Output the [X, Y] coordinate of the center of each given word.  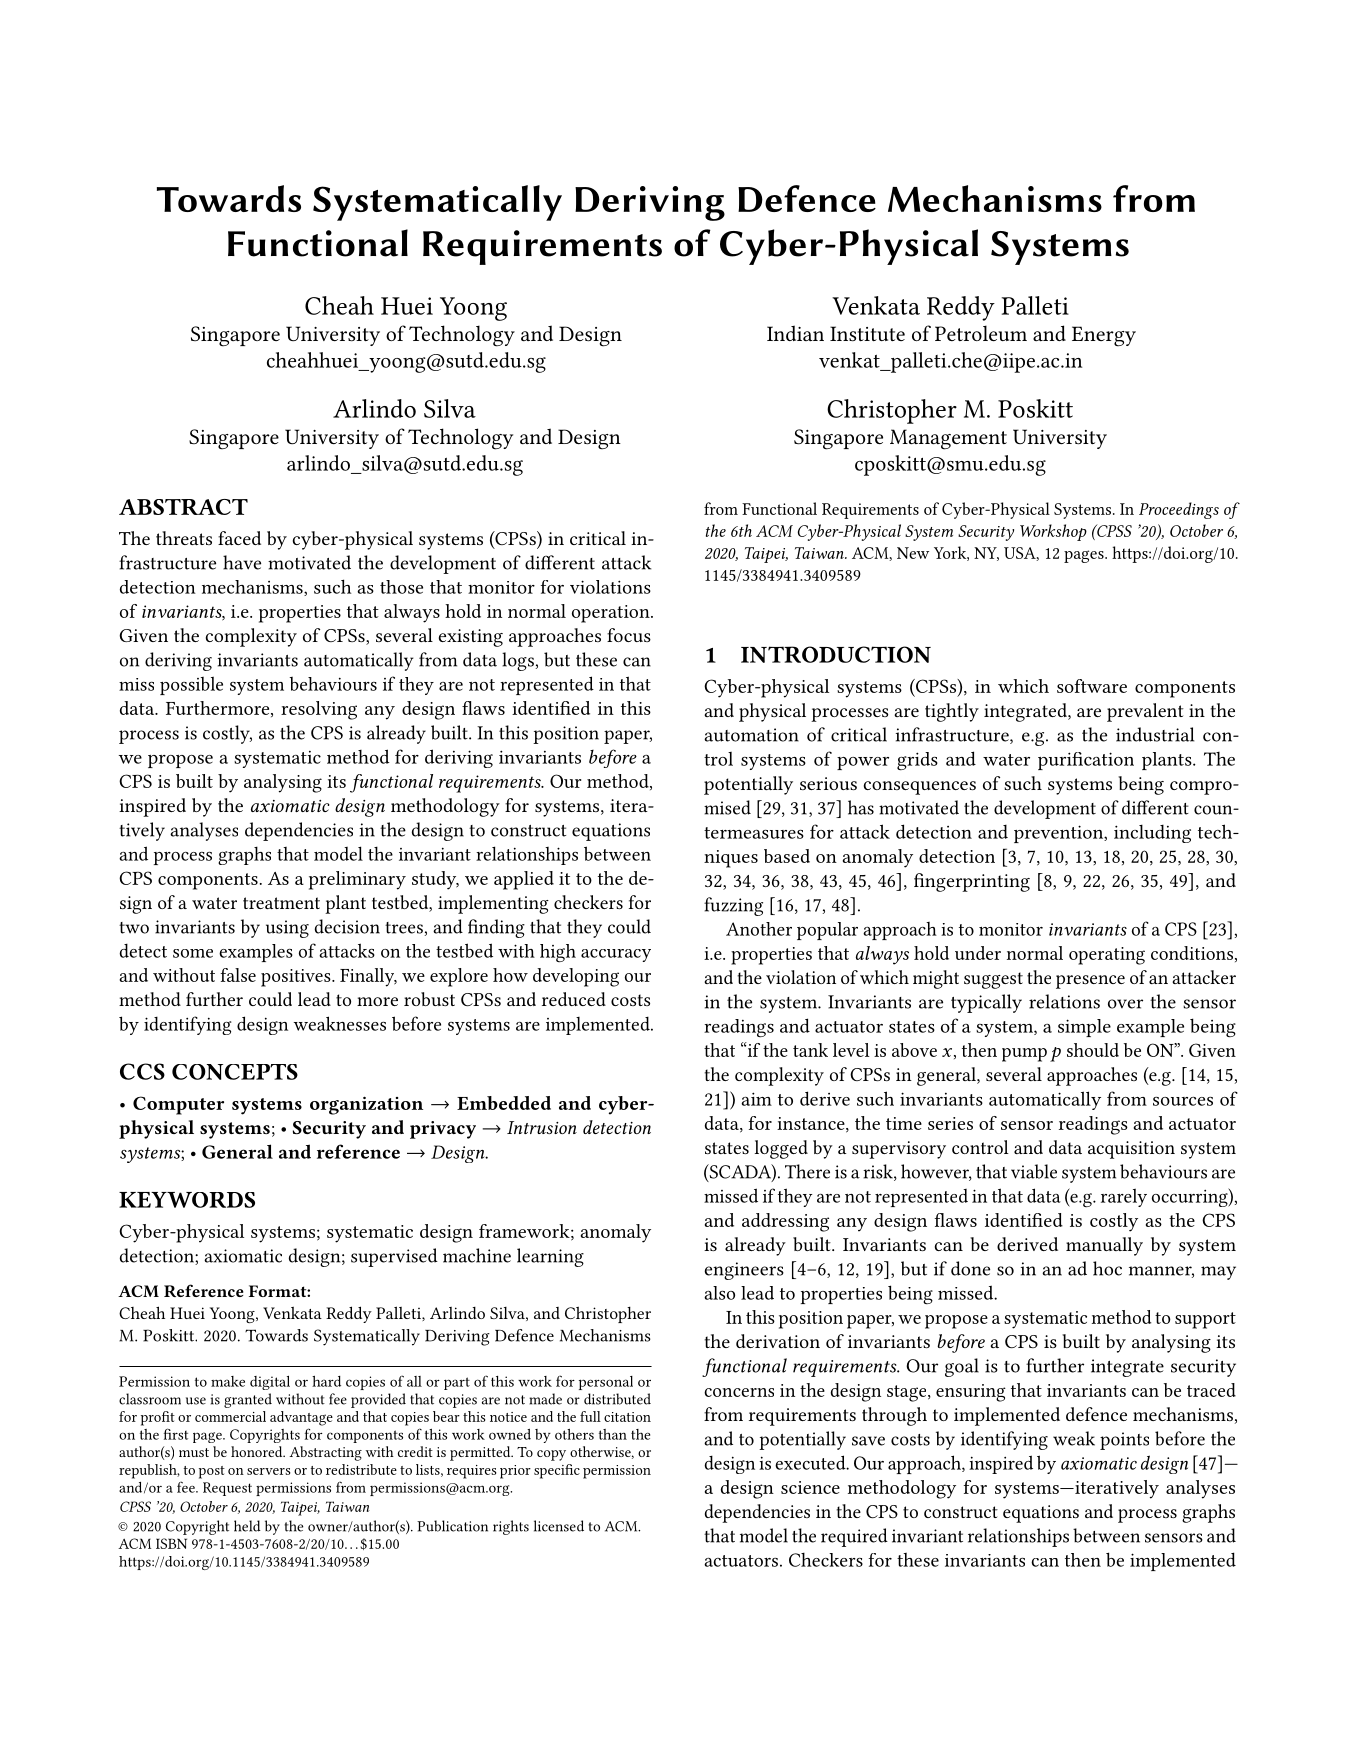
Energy [1104, 336]
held [247, 1526]
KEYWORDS [187, 1200]
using [287, 929]
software [1092, 686]
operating [1107, 956]
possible [191, 685]
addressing [785, 1222]
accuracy [616, 955]
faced [239, 538]
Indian [795, 333]
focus [629, 635]
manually [1104, 1246]
